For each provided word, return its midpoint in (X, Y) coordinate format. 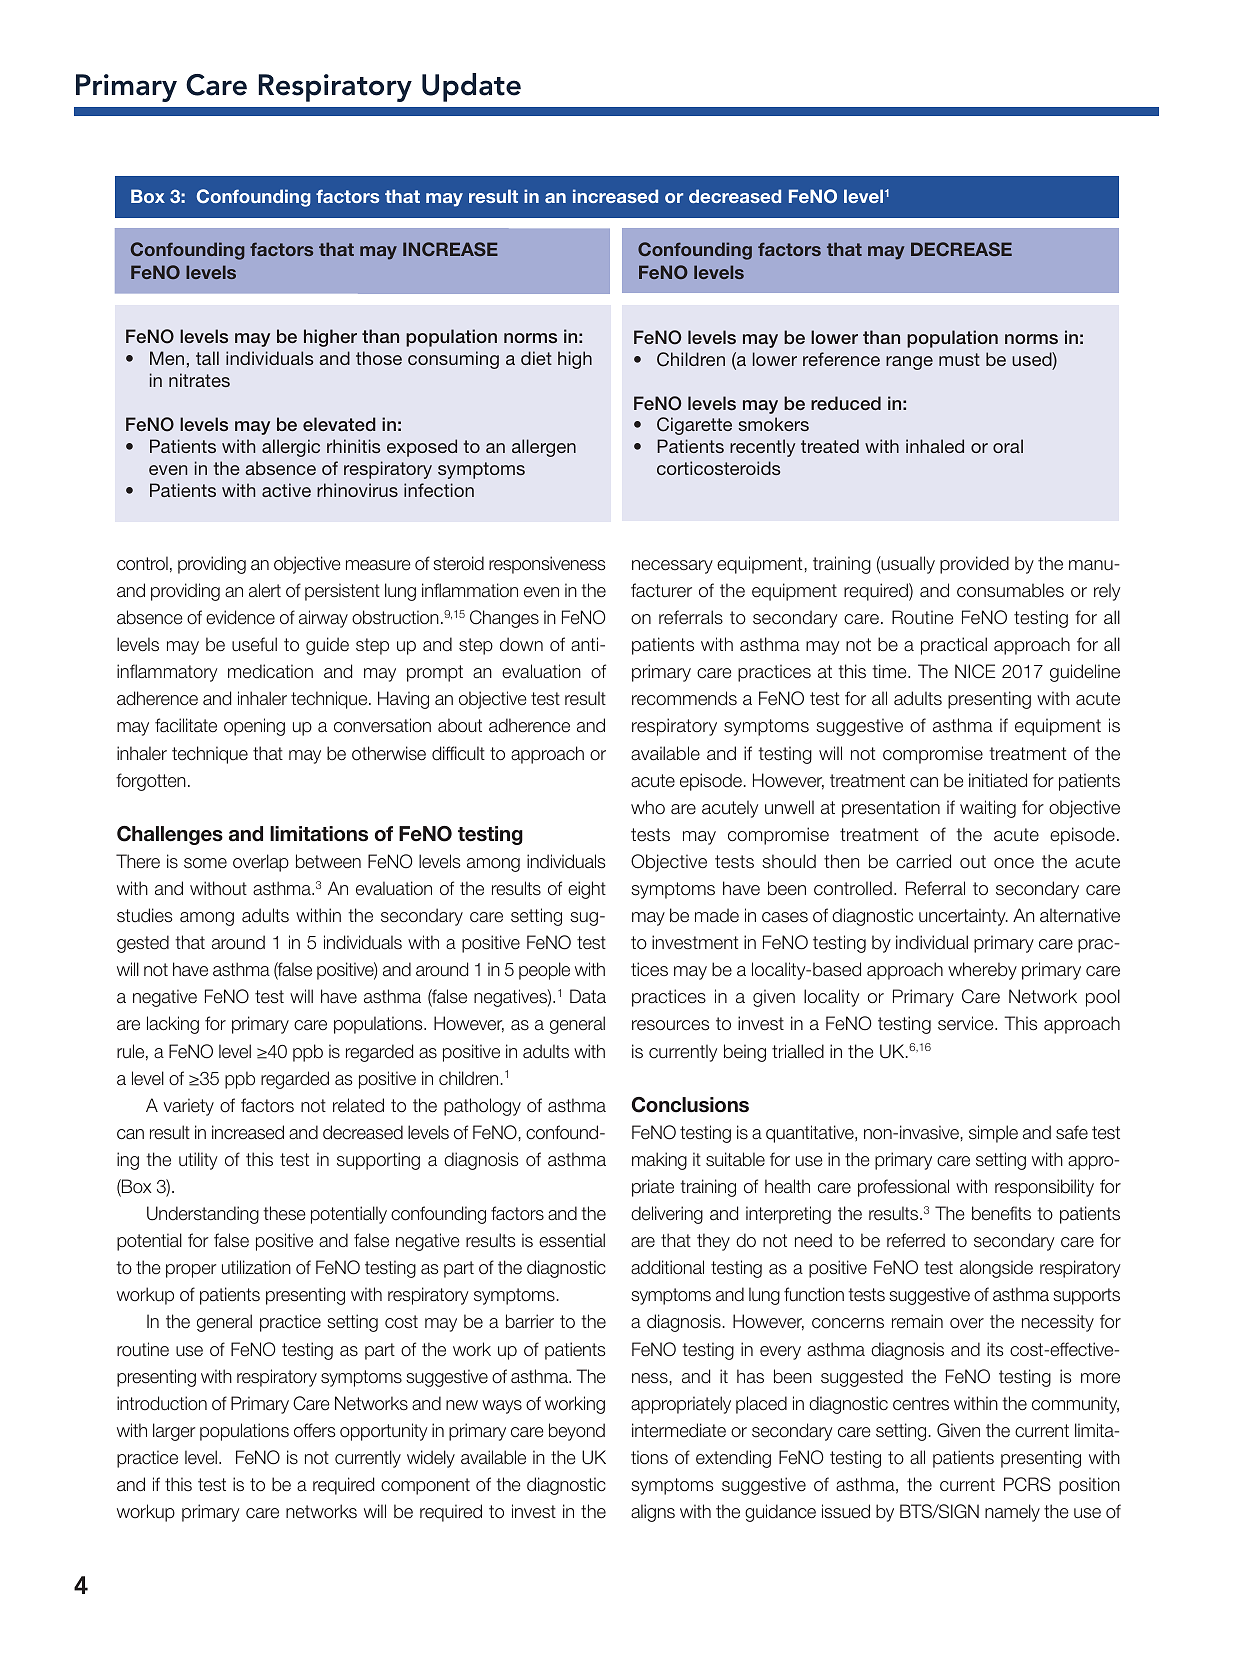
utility (198, 1161)
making (659, 1161)
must (959, 359)
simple (993, 1134)
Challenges (170, 835)
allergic (291, 448)
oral (1008, 446)
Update (471, 87)
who (648, 807)
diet (536, 358)
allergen (544, 448)
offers (315, 1430)
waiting (988, 809)
